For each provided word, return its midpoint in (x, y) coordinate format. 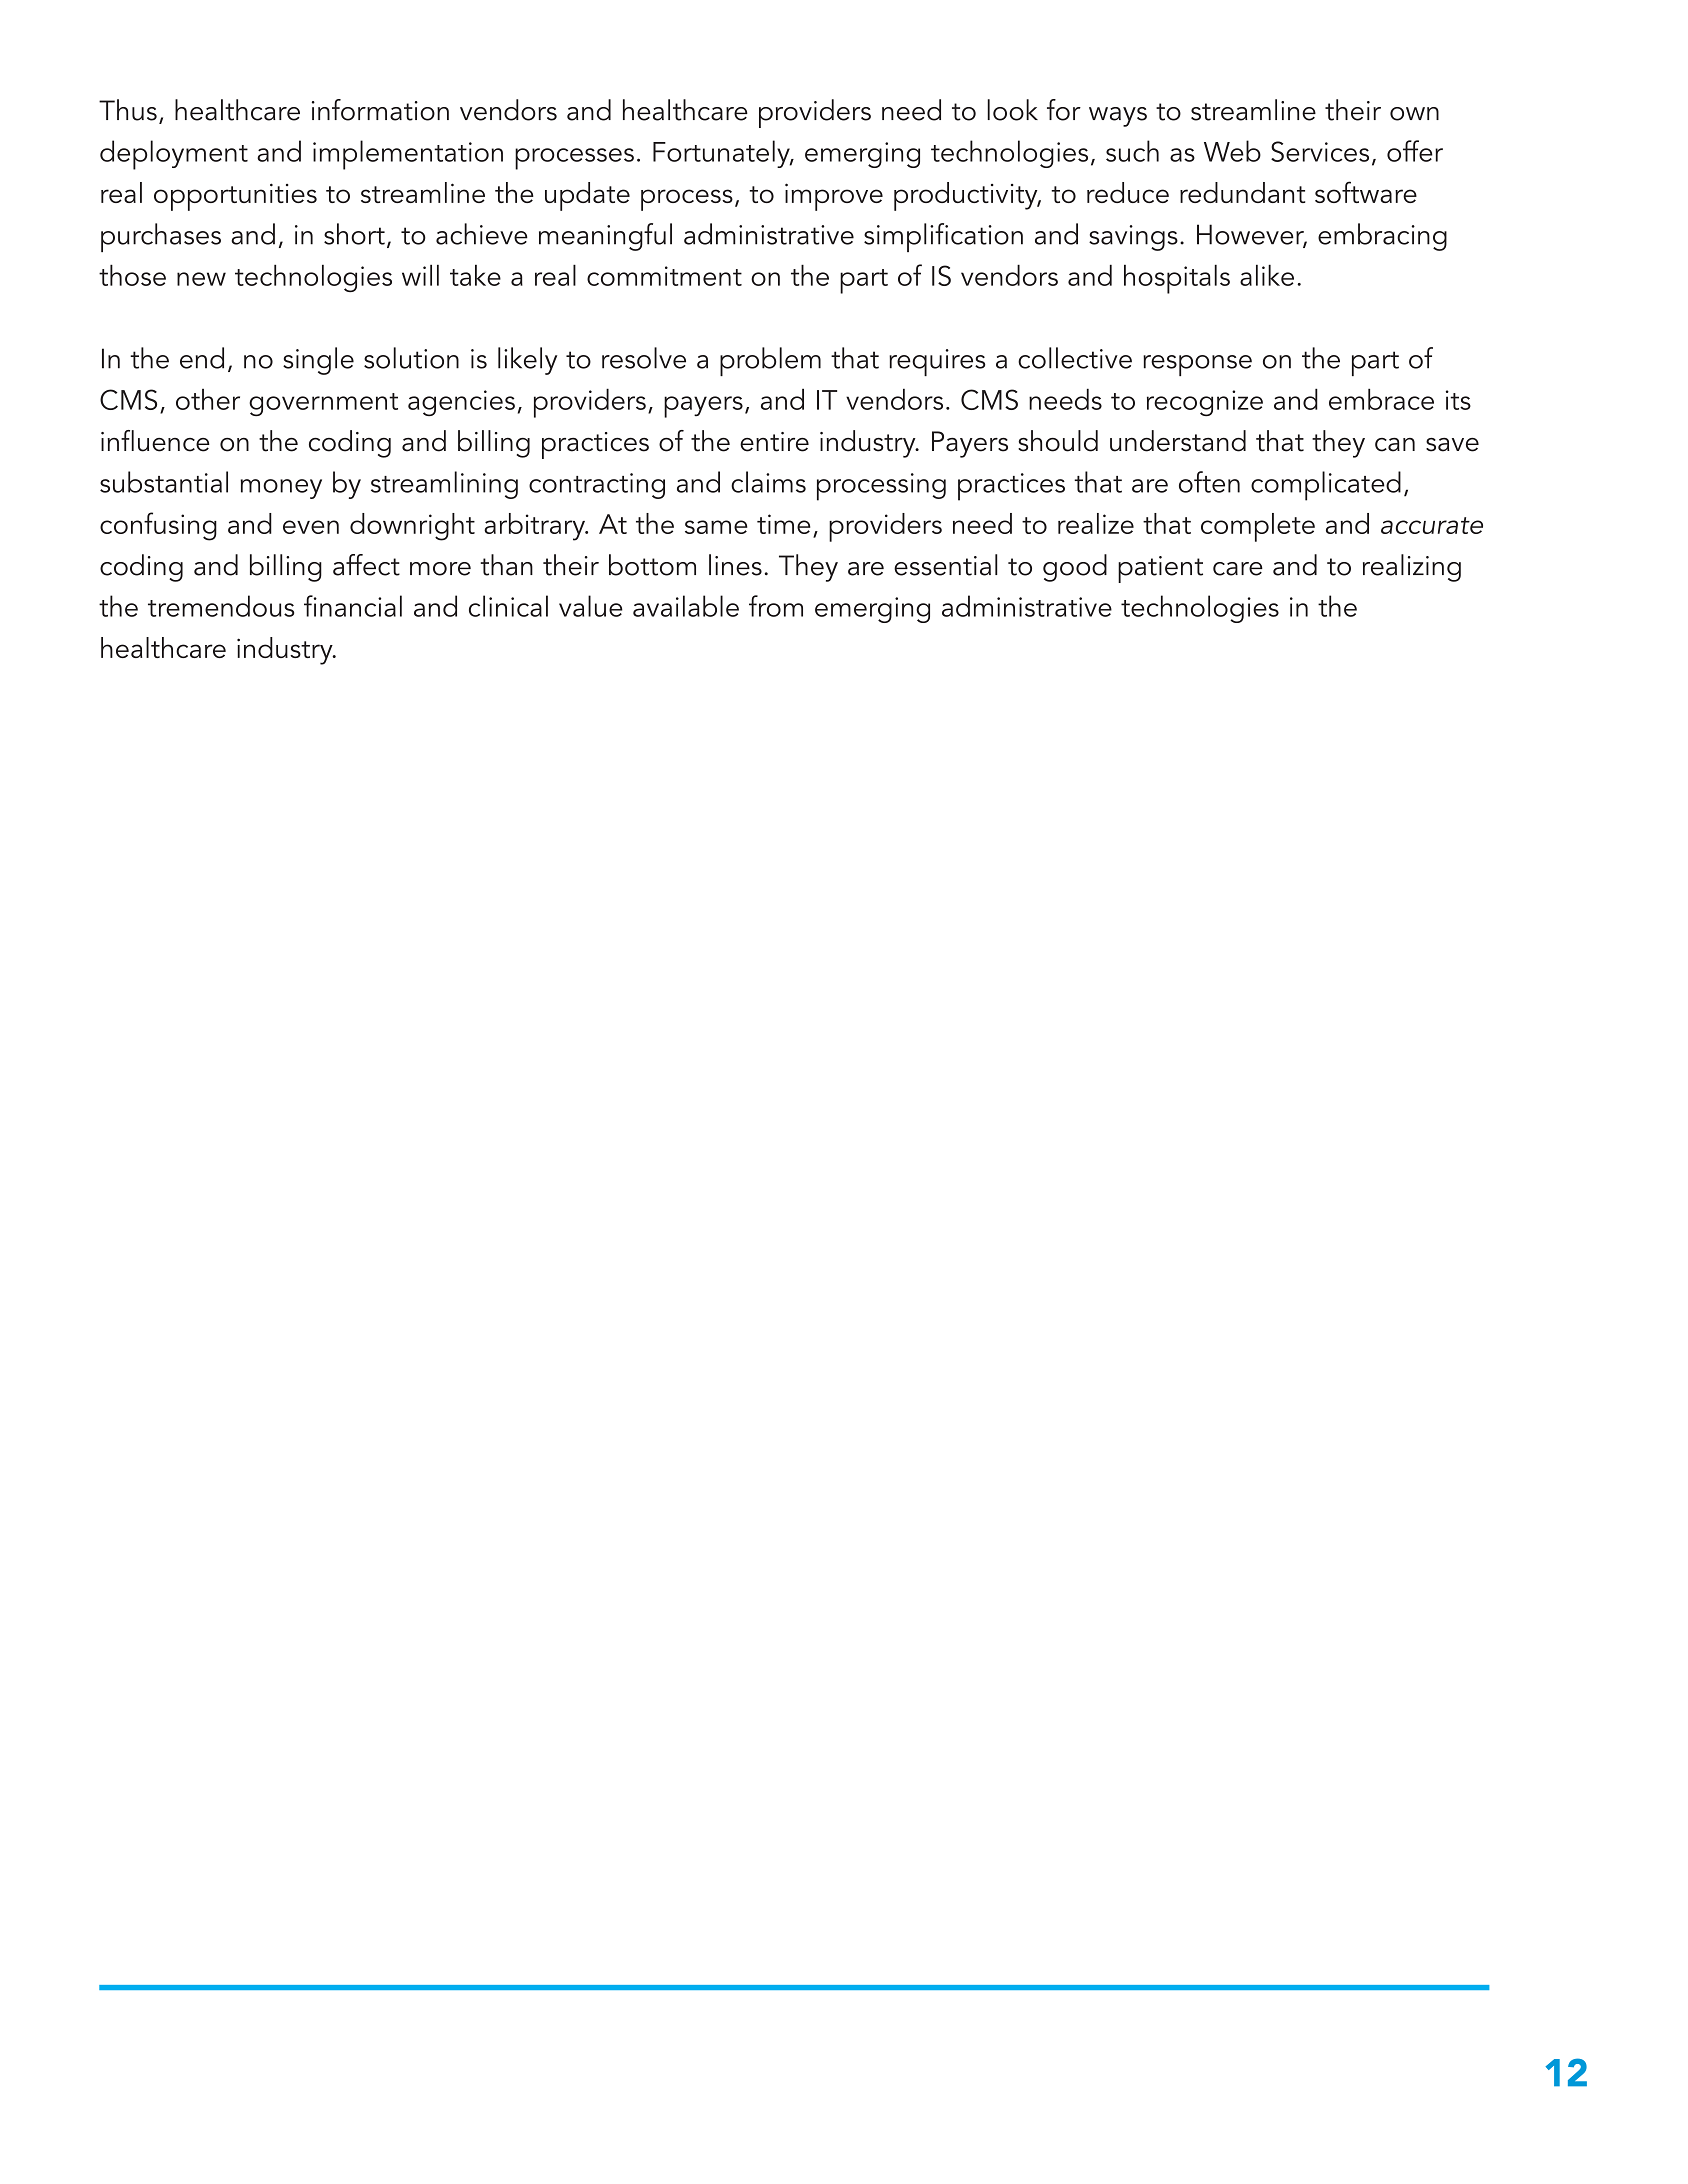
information (380, 110)
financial (353, 606)
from (776, 606)
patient (1160, 569)
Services (1320, 151)
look (1012, 110)
